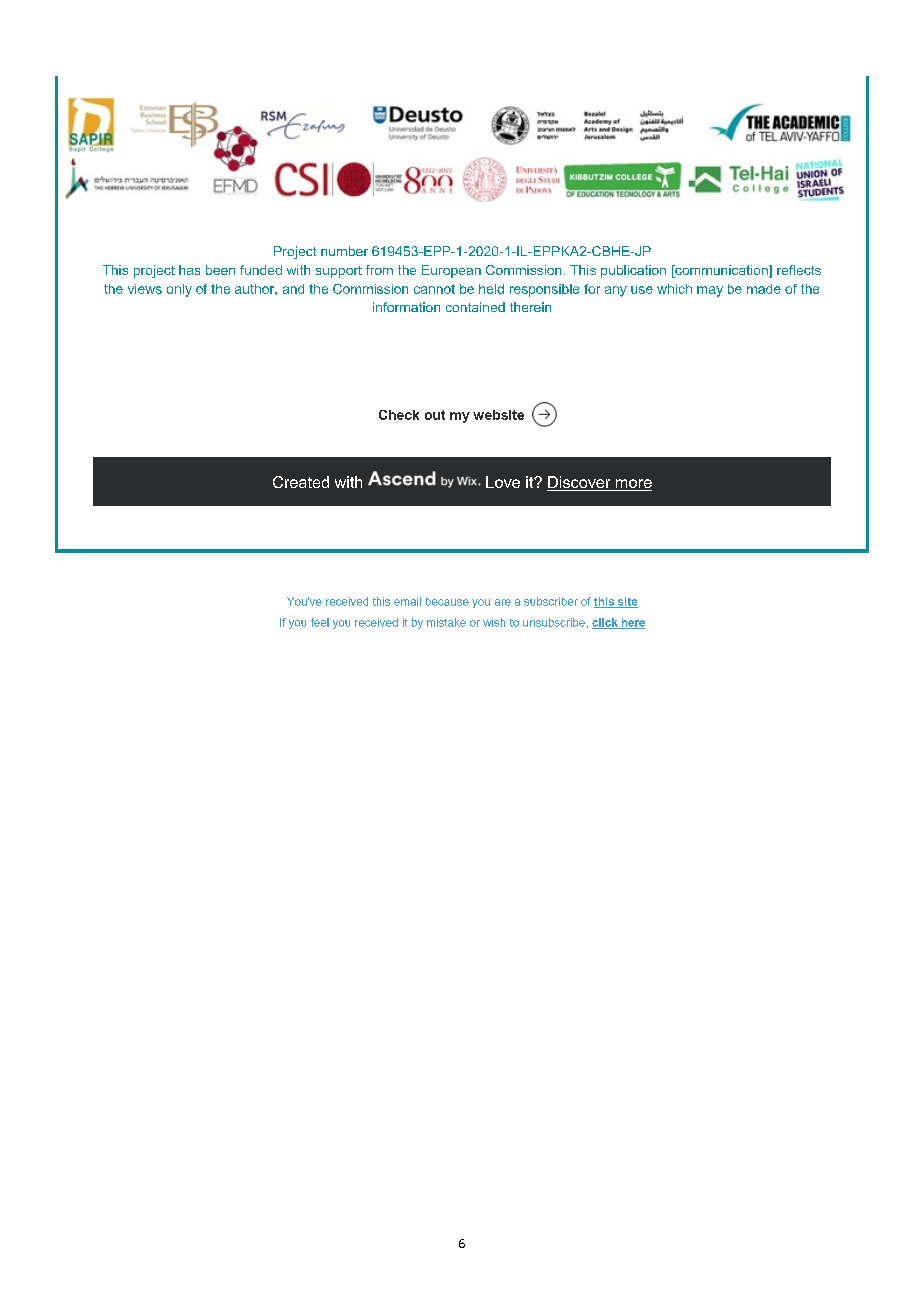 The image size is (924, 1308). I want to click on out, so click(435, 415).
